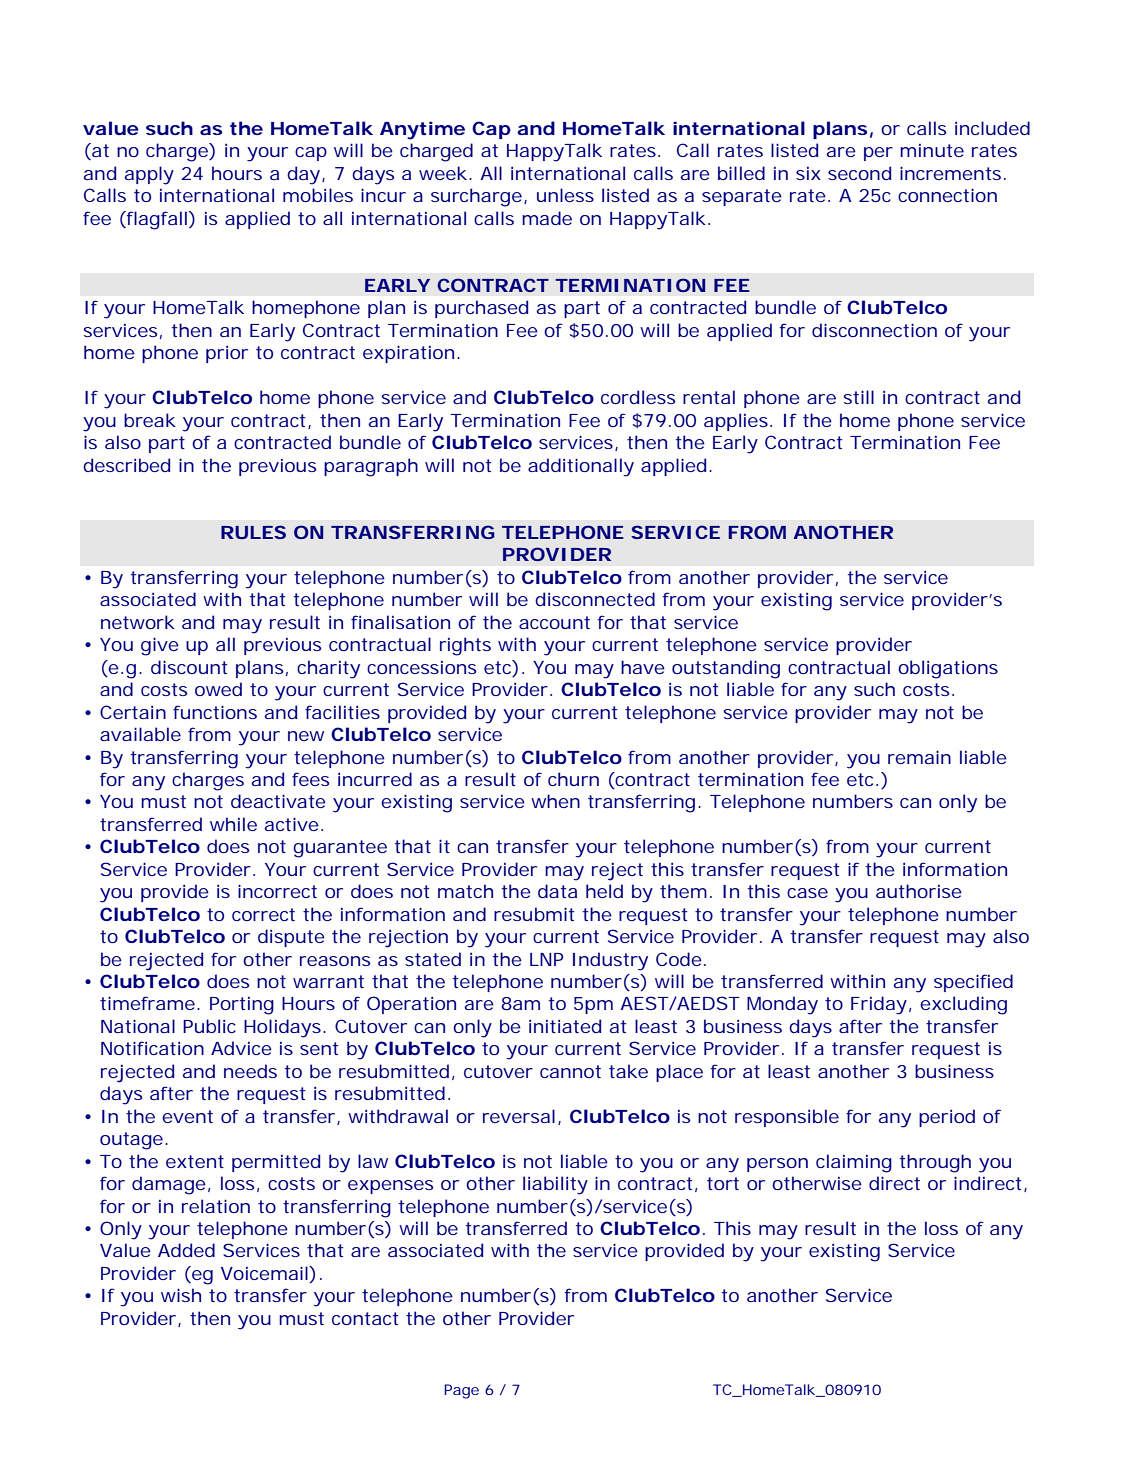 This page has width=1131, height=1463. Describe the element at coordinates (265, 1273) in the page. I see `Voicemail` at that location.
